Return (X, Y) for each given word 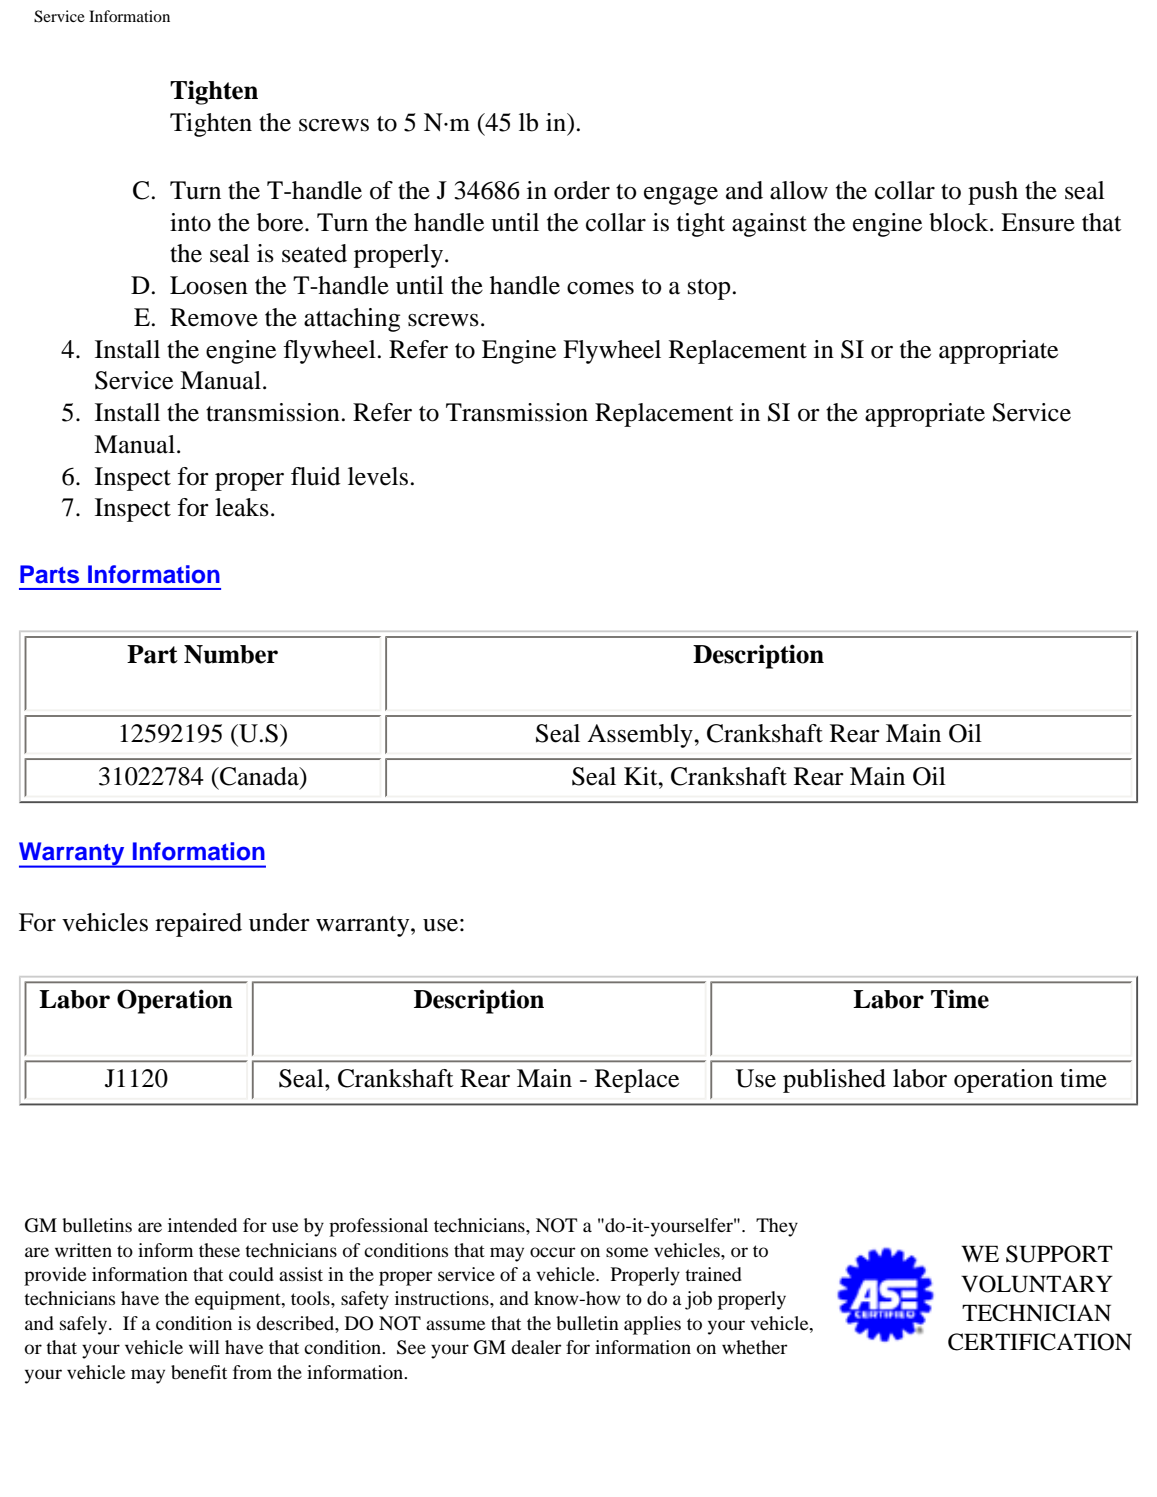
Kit (642, 776)
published (834, 1081)
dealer (536, 1347)
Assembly (641, 736)
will (204, 1347)
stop (709, 289)
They (777, 1227)
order (582, 190)
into (190, 222)
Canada (259, 776)
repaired (198, 925)
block (960, 222)
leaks (242, 507)
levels (378, 476)
